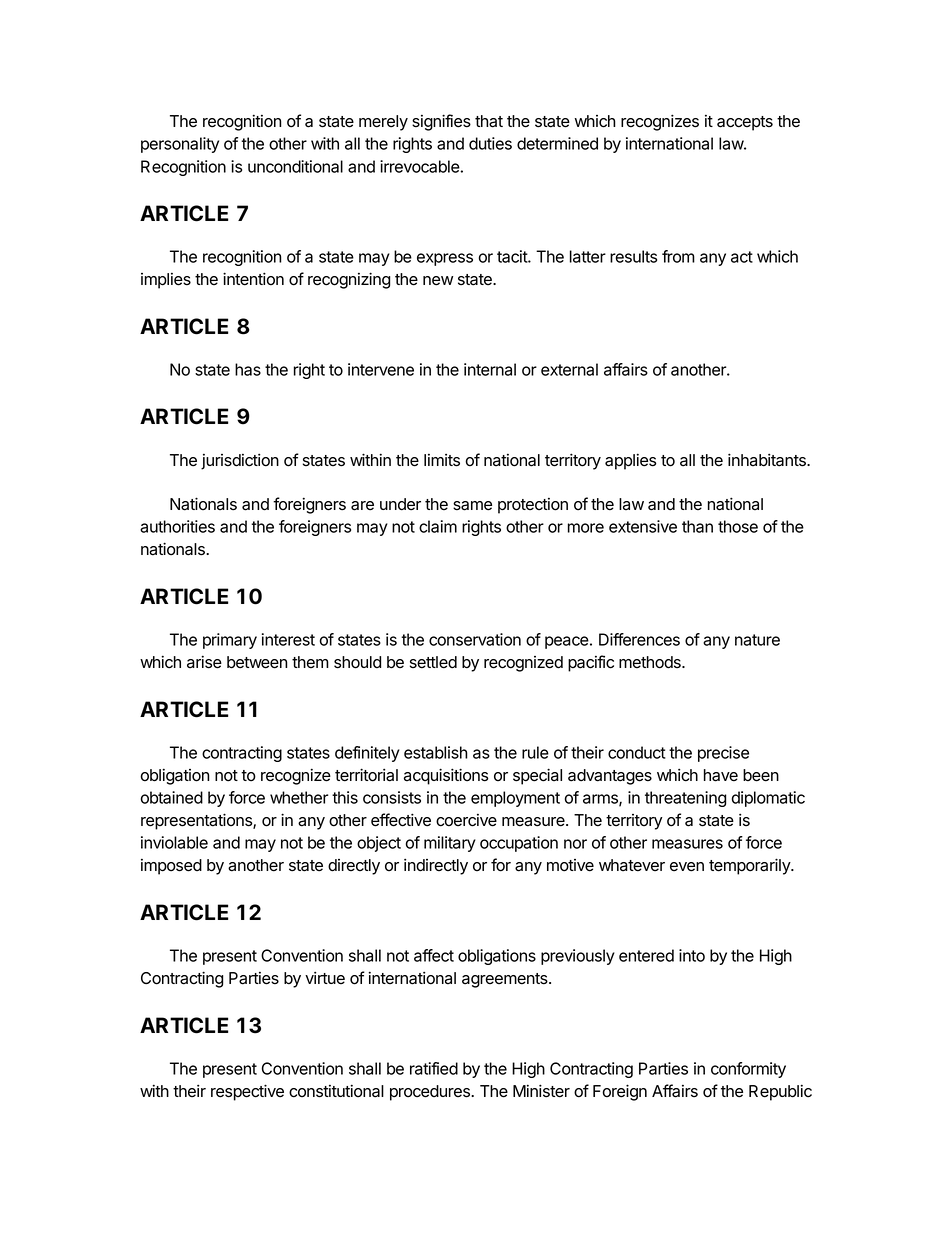 The height and width of the screenshot is (1233, 952). What do you see at coordinates (748, 1070) in the screenshot?
I see `conformity` at bounding box center [748, 1070].
